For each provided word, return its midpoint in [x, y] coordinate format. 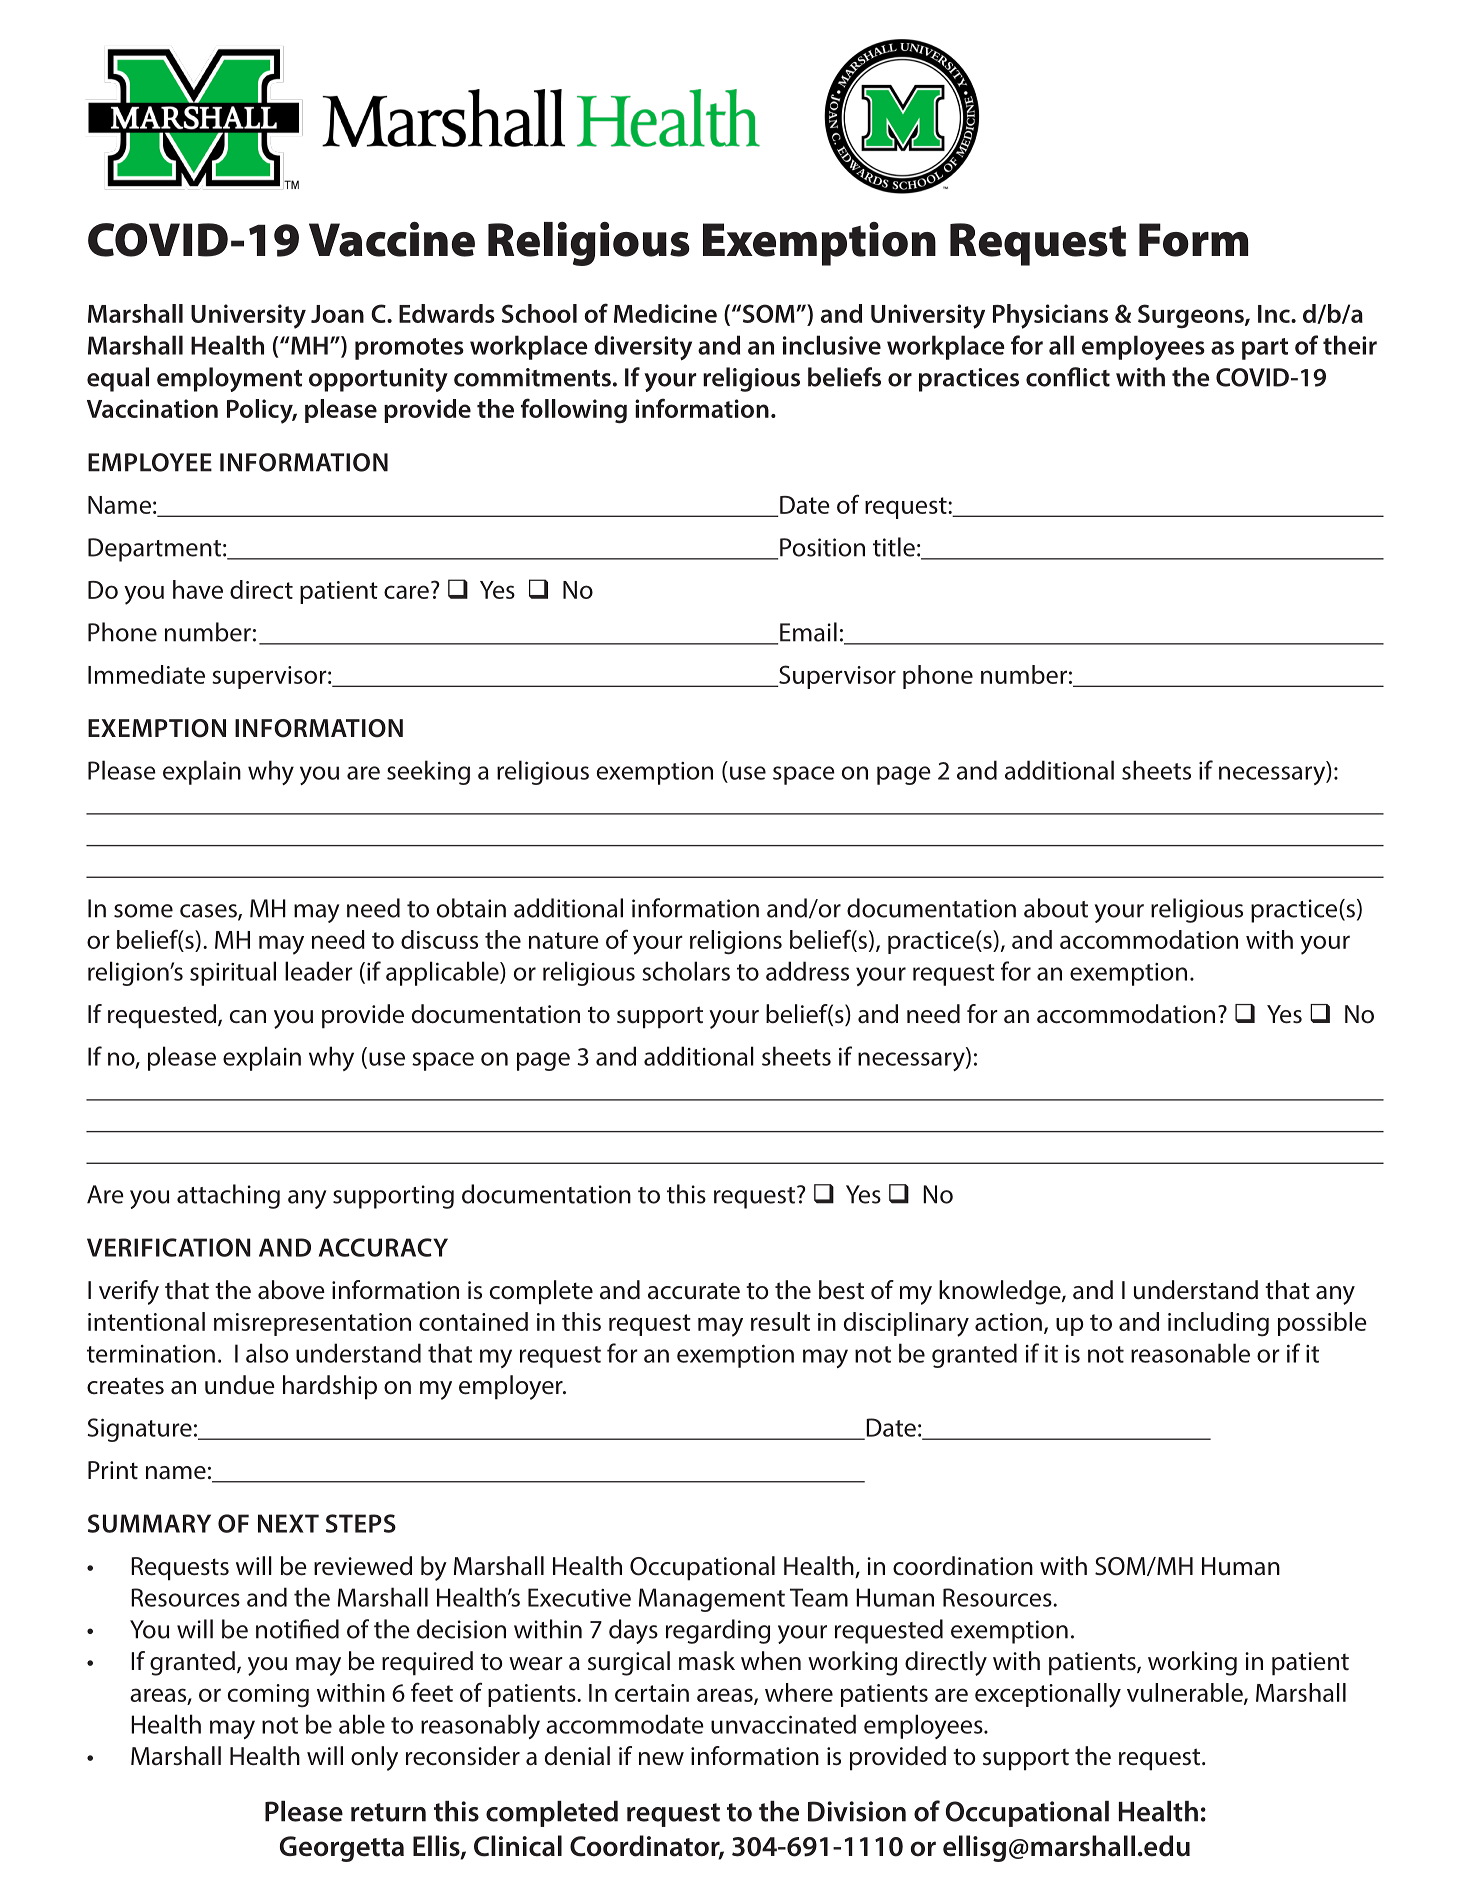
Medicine [665, 313]
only [374, 1758]
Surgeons [1192, 316]
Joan [337, 314]
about [1056, 908]
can [248, 1017]
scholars [686, 971]
